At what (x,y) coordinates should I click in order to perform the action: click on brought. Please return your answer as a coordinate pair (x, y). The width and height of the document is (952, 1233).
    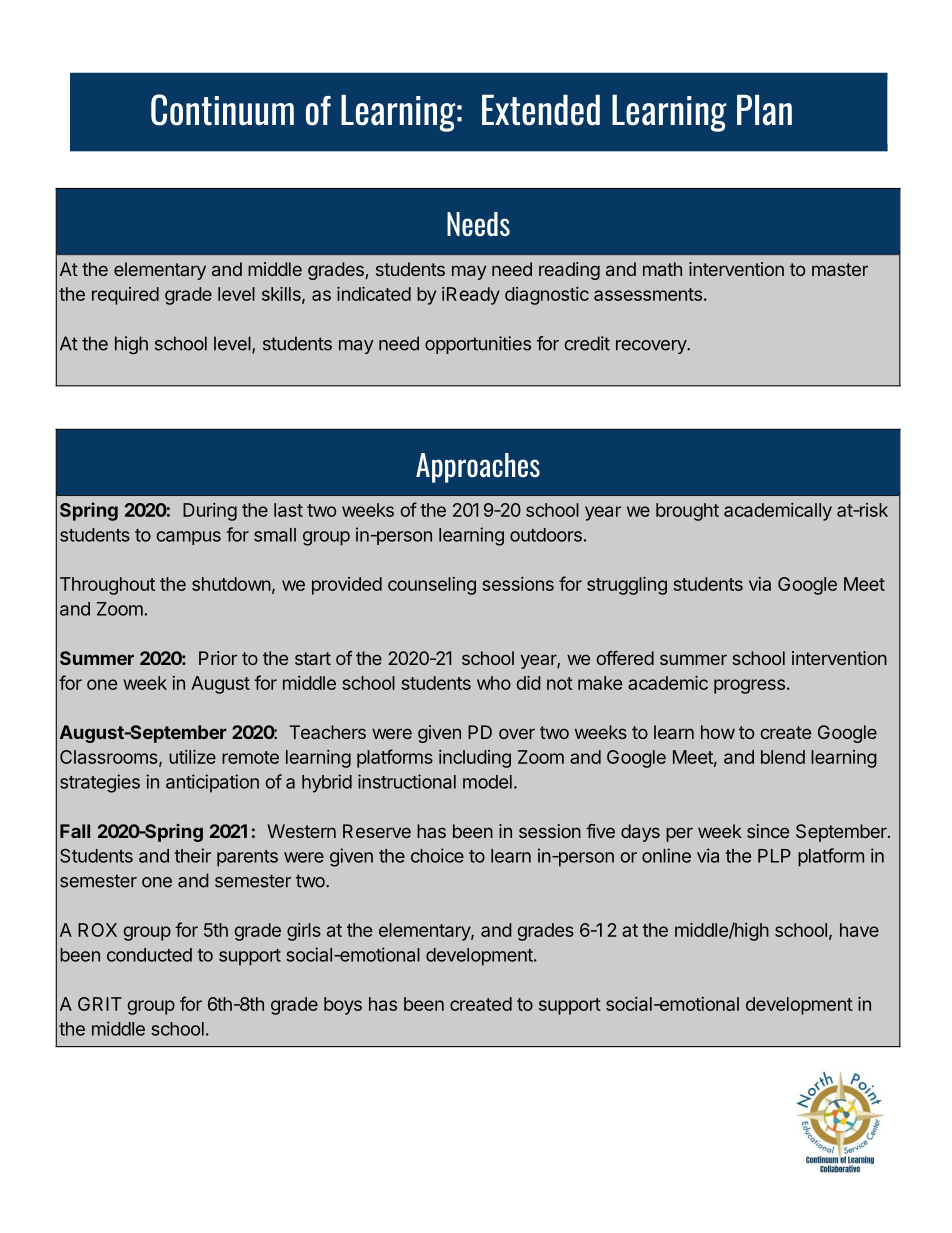
    Looking at the image, I should click on (687, 512).
